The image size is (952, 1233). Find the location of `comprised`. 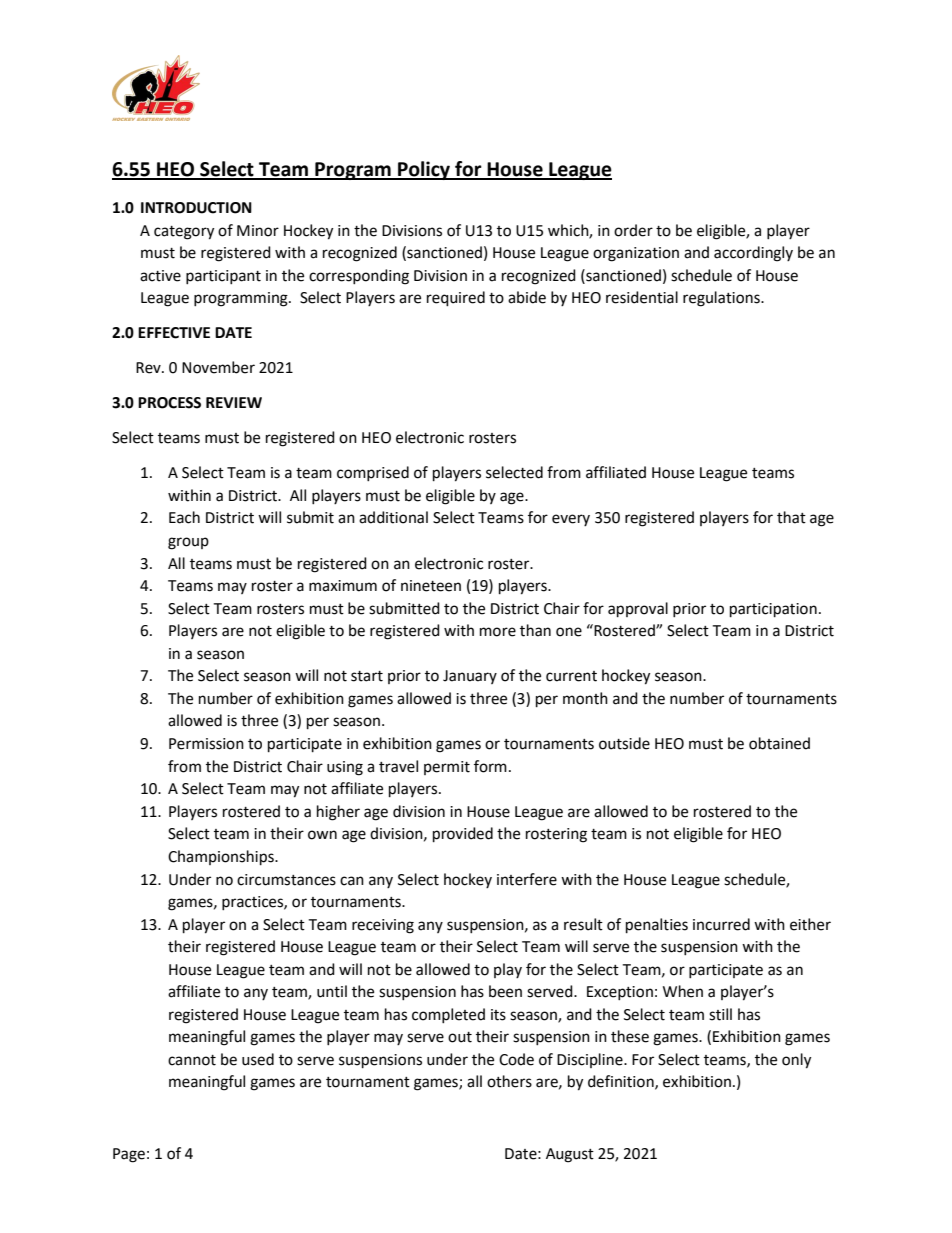

comprised is located at coordinates (373, 473).
